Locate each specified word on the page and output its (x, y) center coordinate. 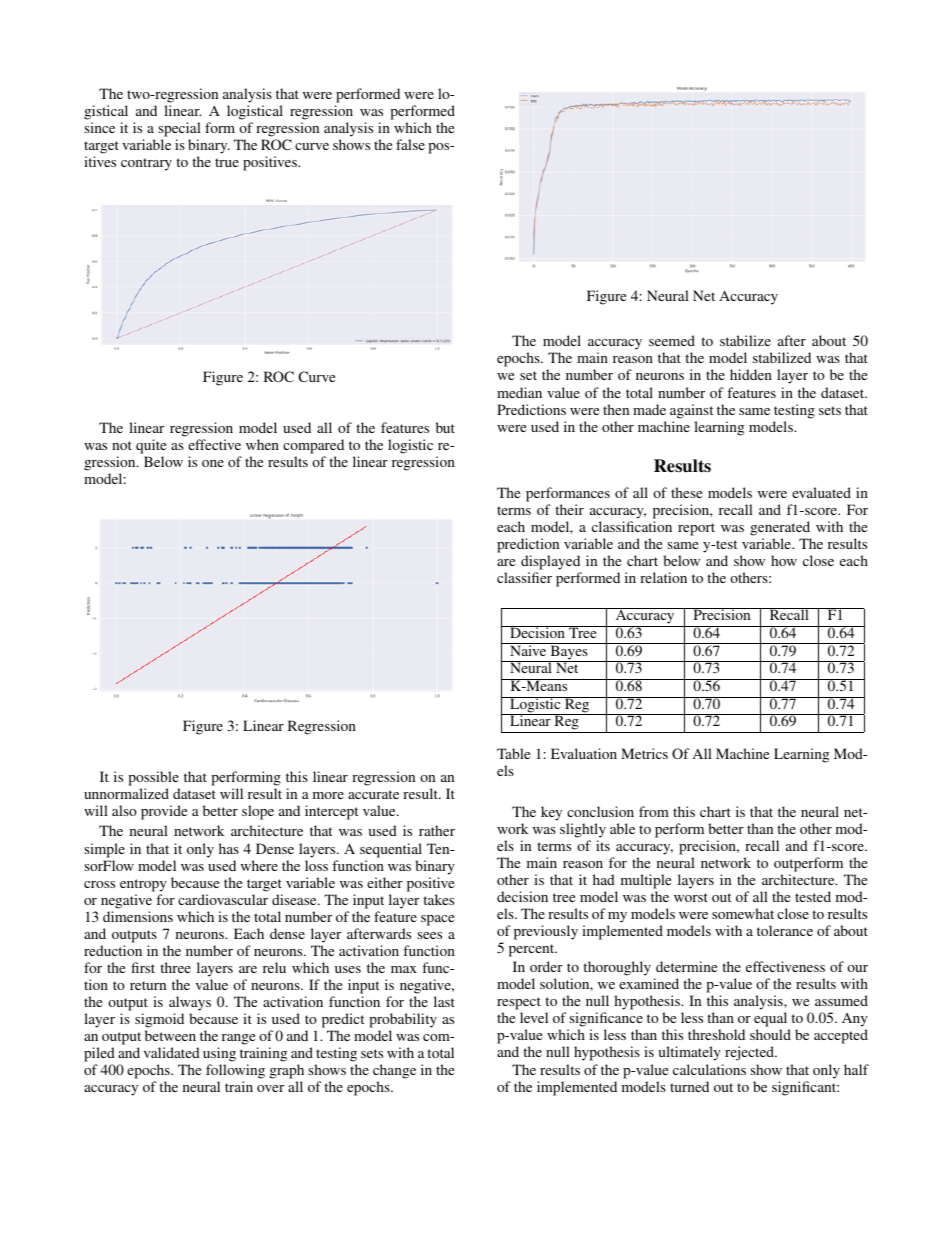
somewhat (743, 913)
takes (438, 899)
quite (151, 446)
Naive (528, 649)
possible (153, 778)
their (569, 509)
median (519, 392)
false (410, 144)
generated (780, 528)
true (227, 162)
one (213, 463)
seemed (672, 340)
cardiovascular (223, 899)
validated (172, 1052)
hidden (751, 374)
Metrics (644, 753)
